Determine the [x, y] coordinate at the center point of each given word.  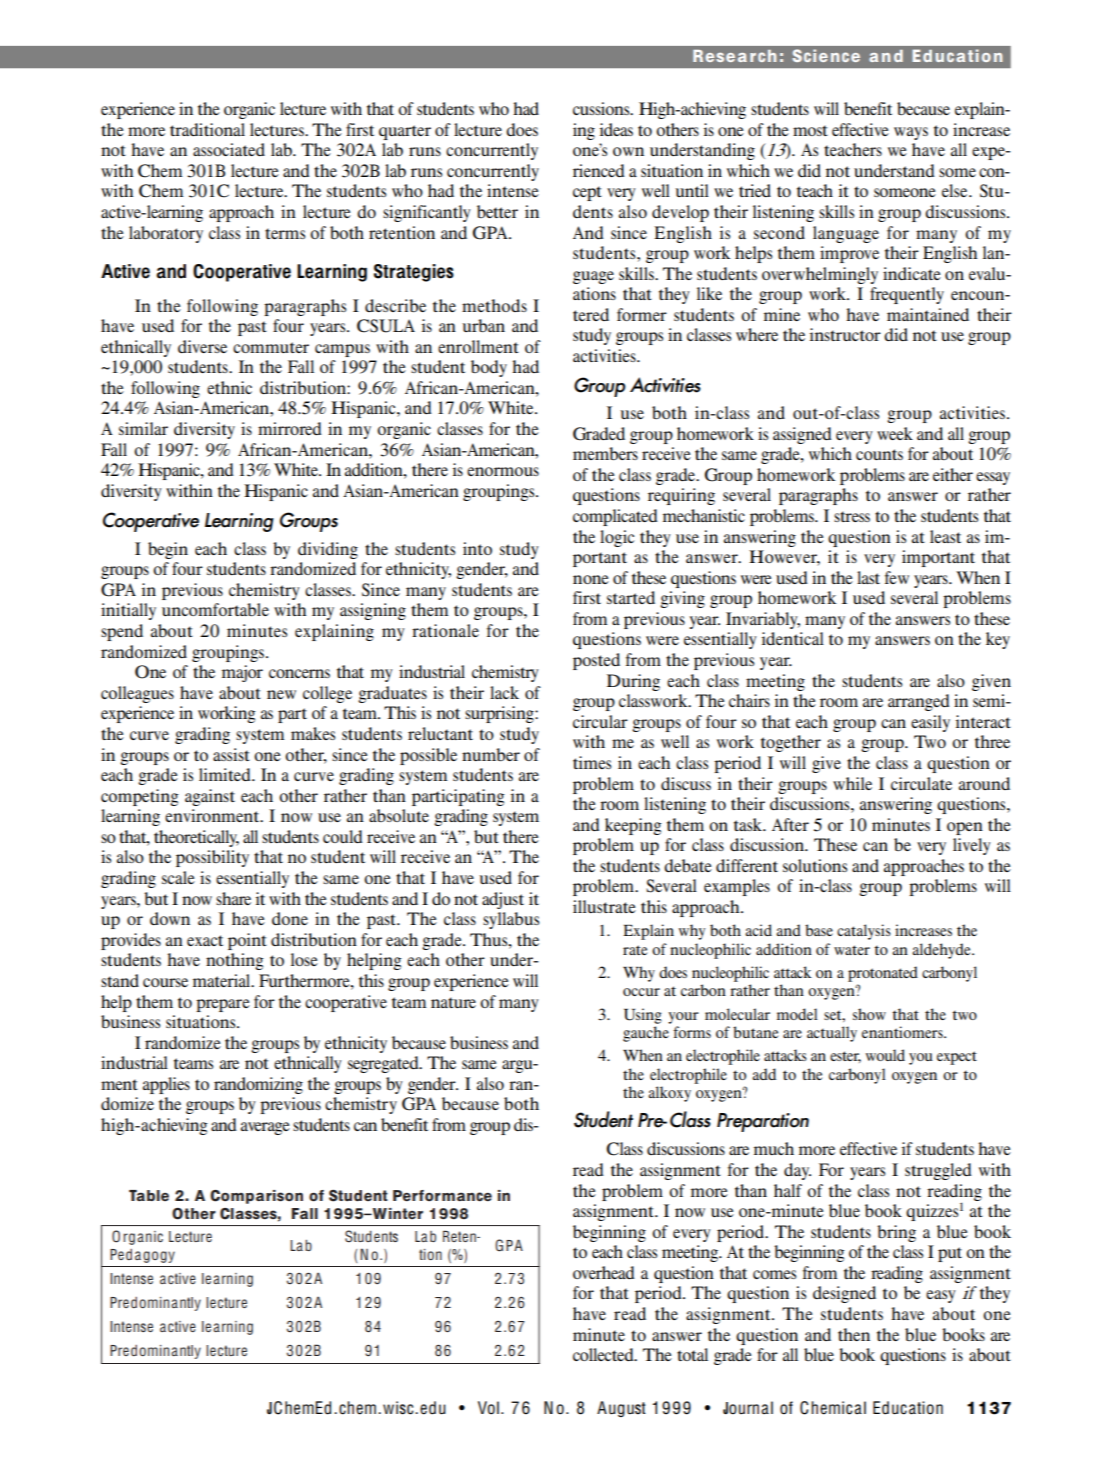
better [497, 211]
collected [604, 1354]
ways [911, 133]
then [854, 1334]
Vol [488, 1408]
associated [229, 149]
